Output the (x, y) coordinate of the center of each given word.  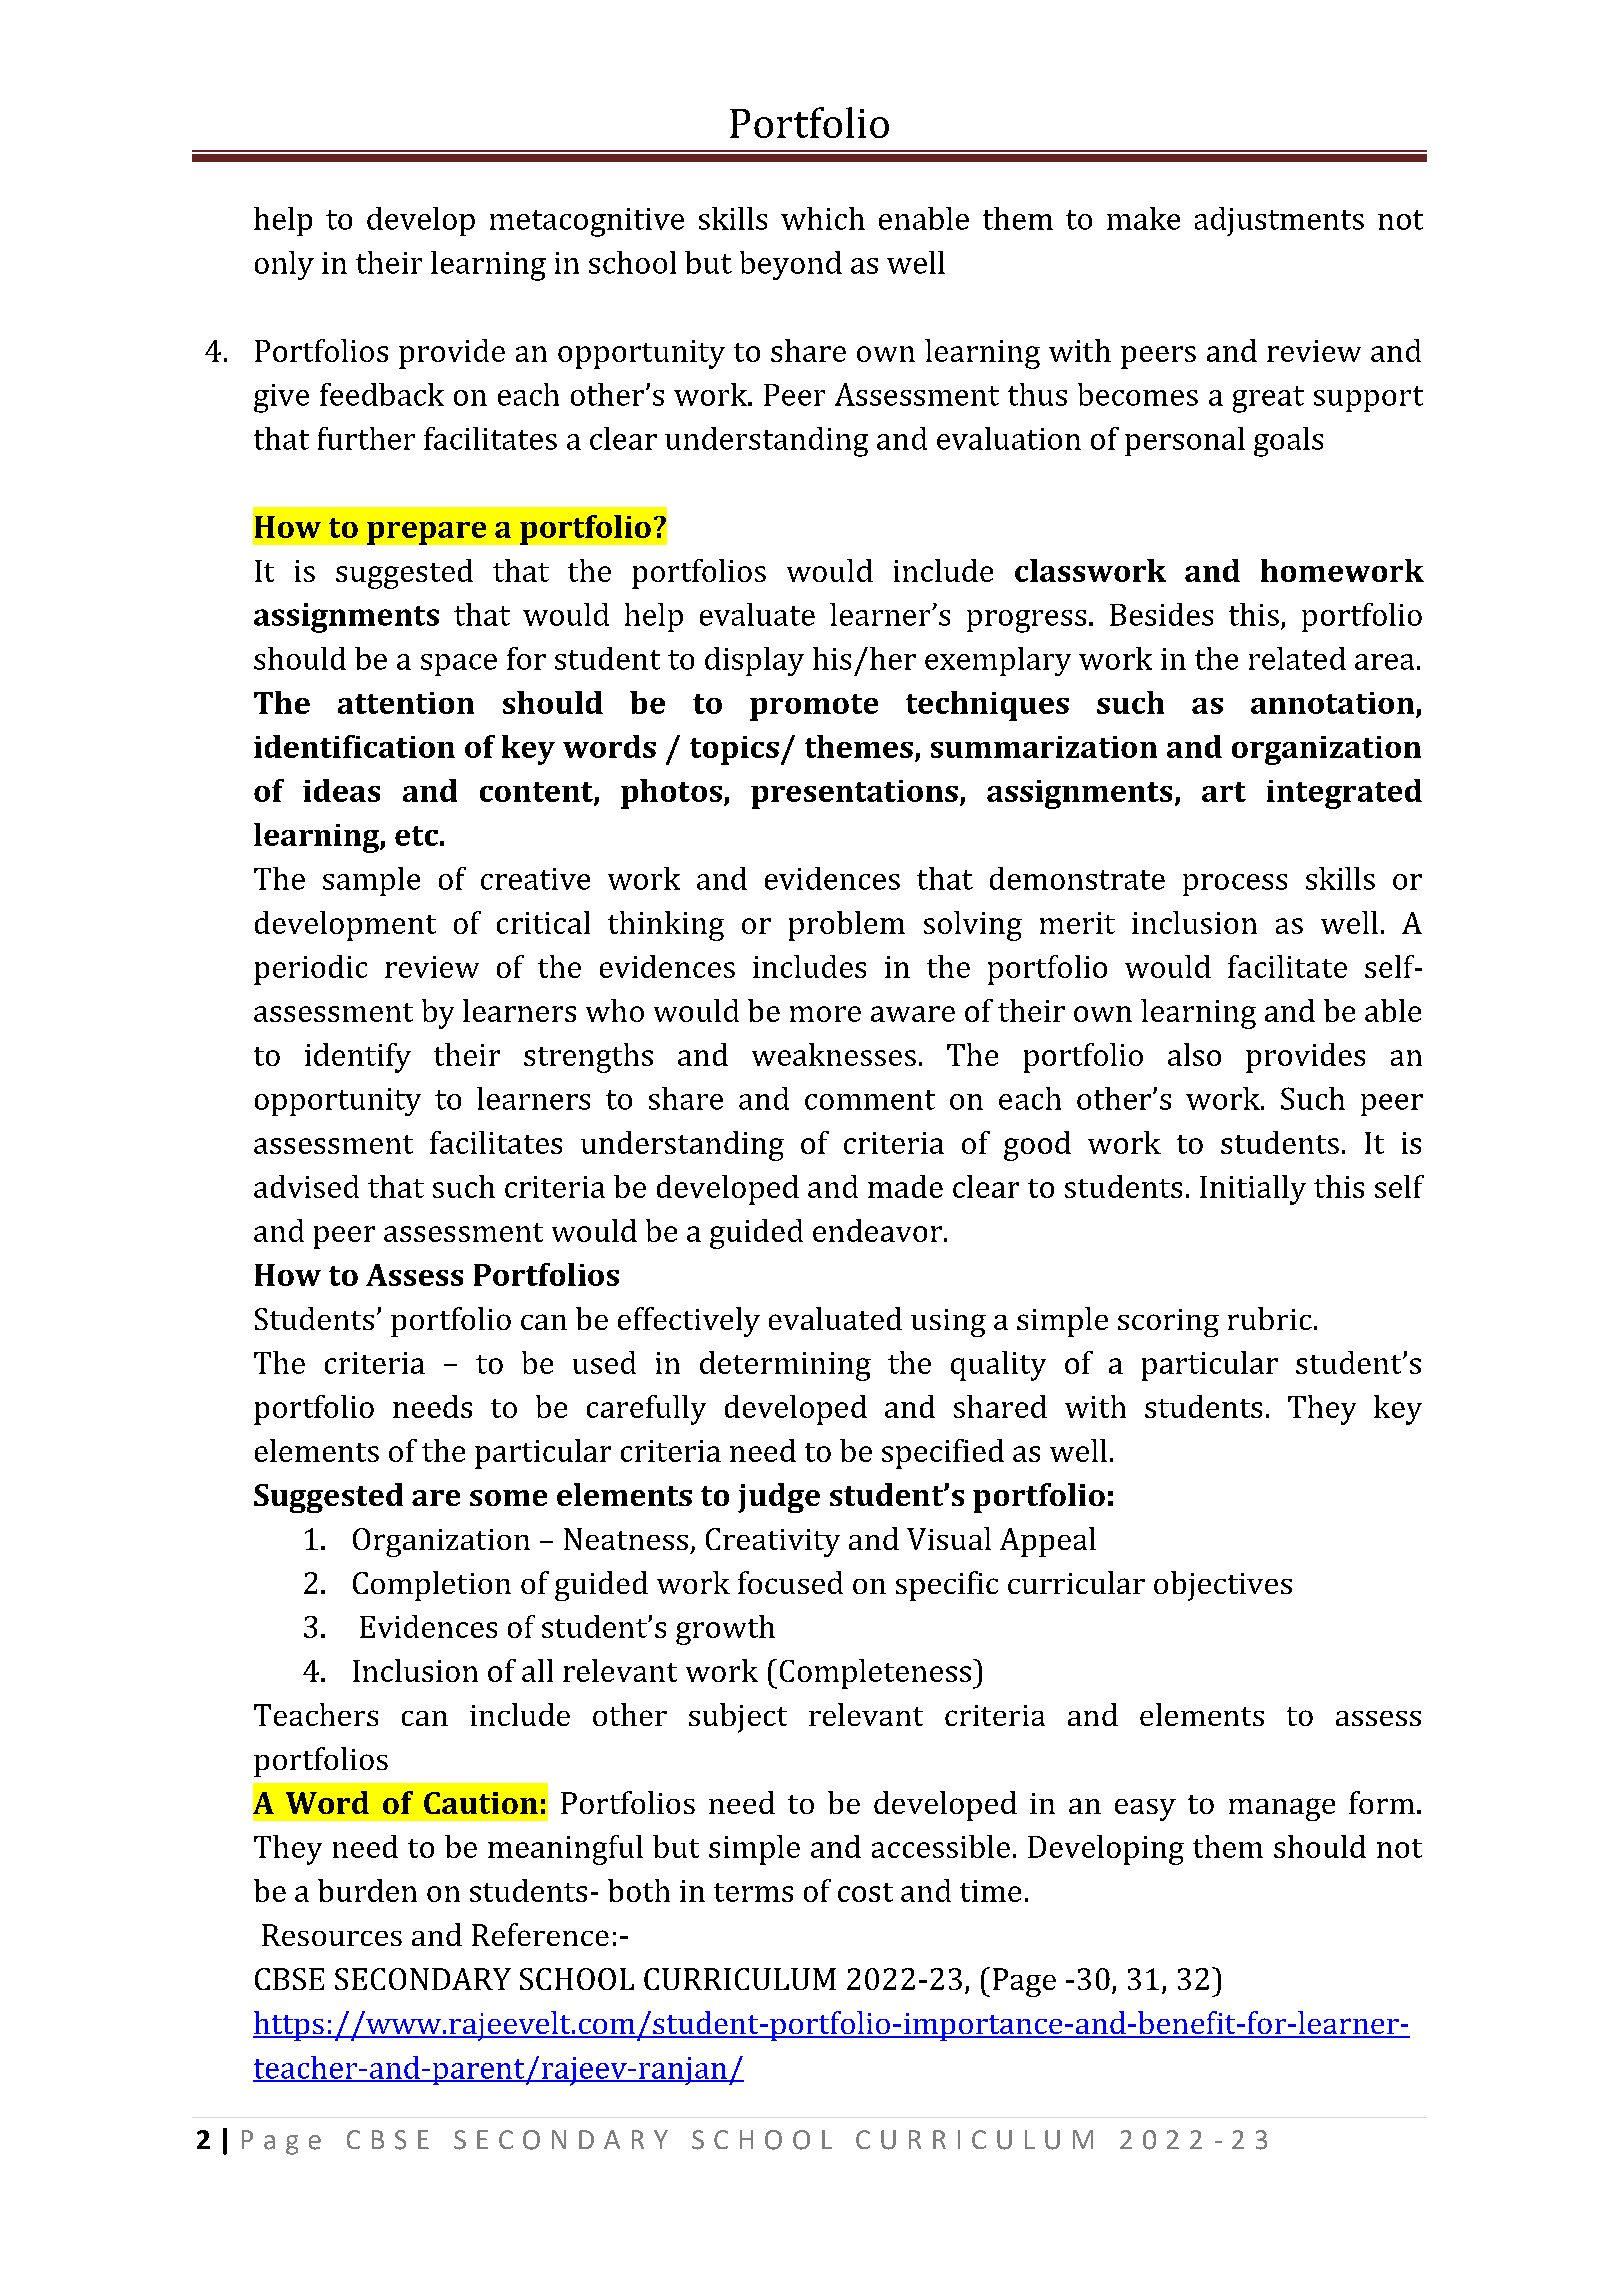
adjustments (1279, 221)
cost (865, 1892)
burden (367, 1890)
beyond (791, 265)
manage (1282, 1809)
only (284, 265)
